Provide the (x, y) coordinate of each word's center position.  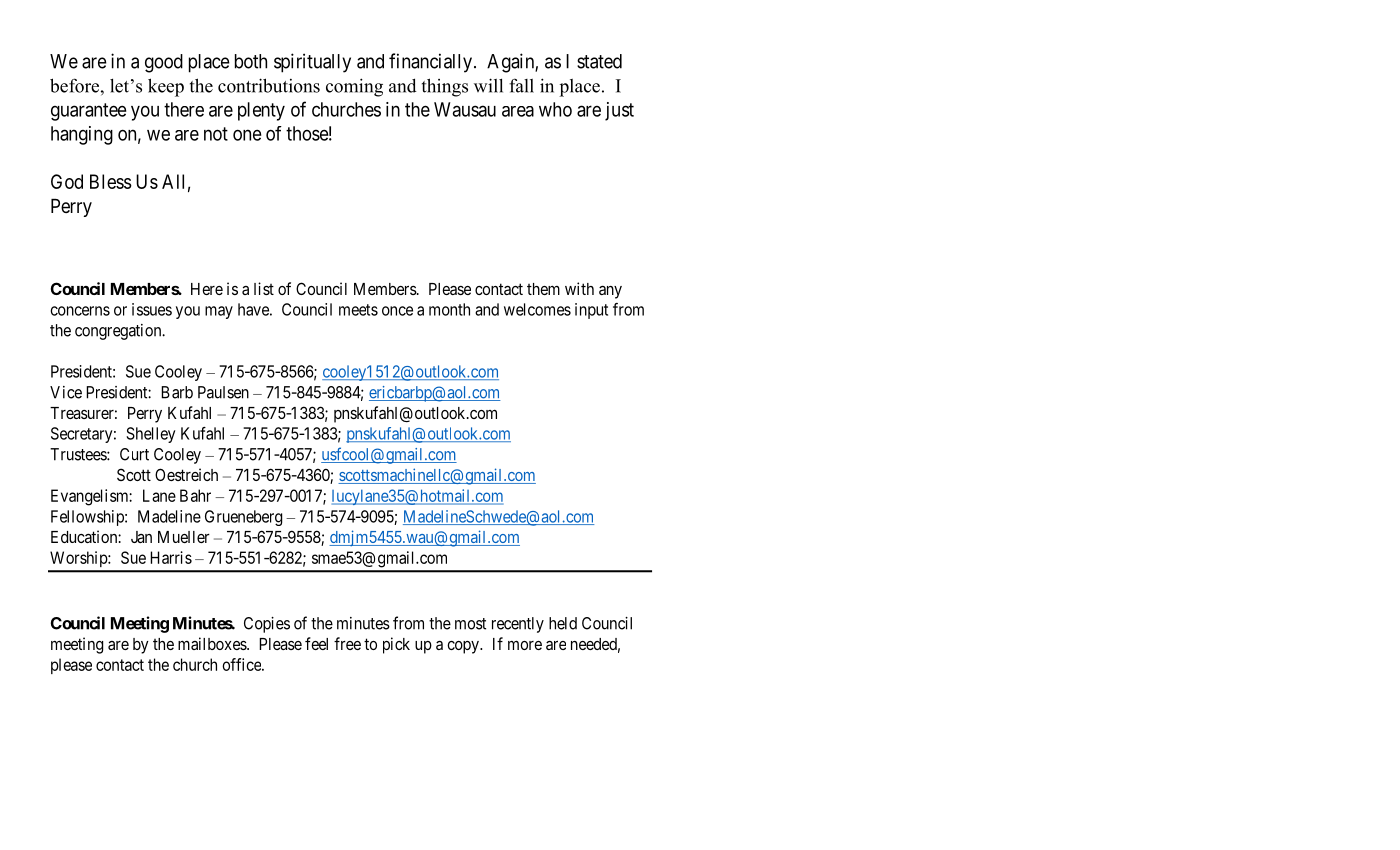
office (242, 664)
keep (166, 87)
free (347, 643)
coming (354, 87)
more (525, 645)
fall (521, 85)
